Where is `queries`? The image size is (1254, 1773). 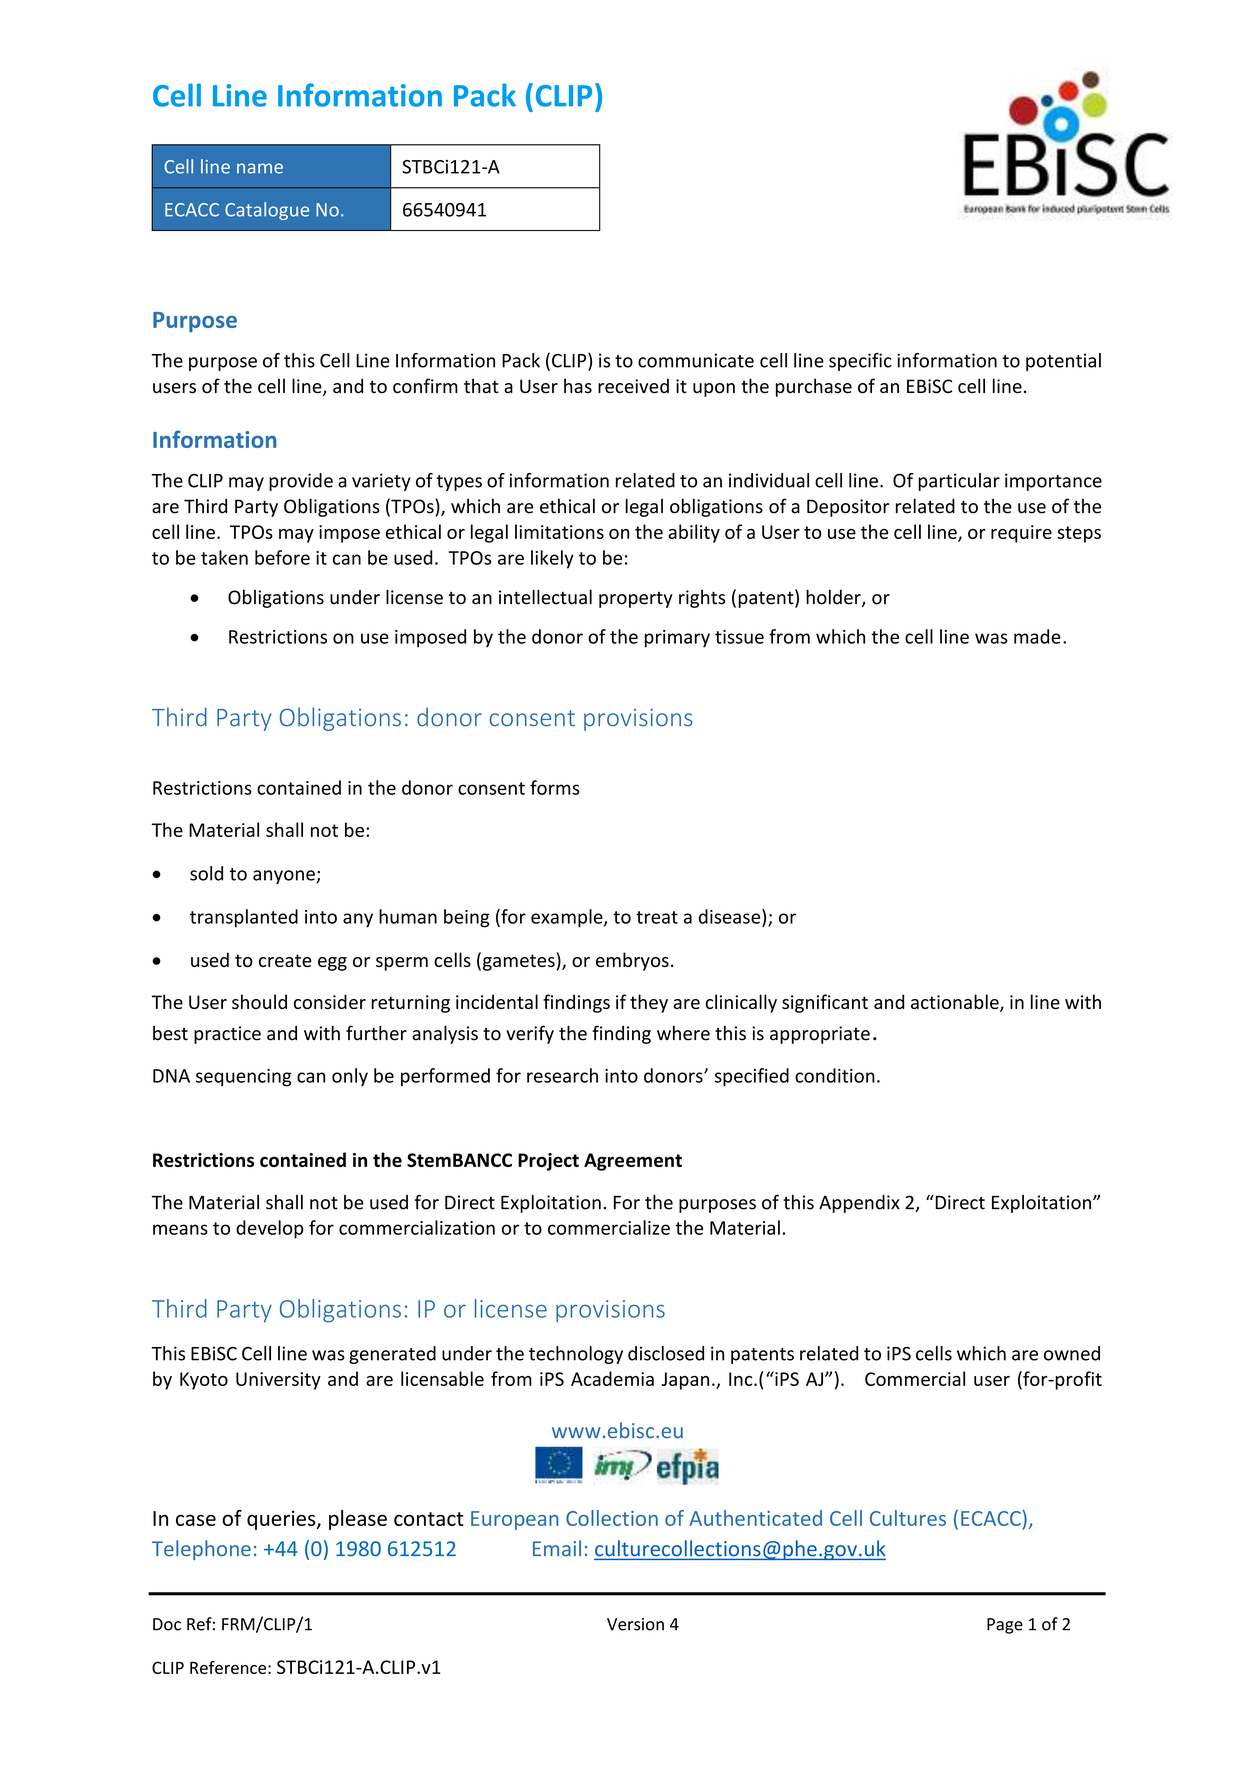
queries is located at coordinates (282, 1520).
